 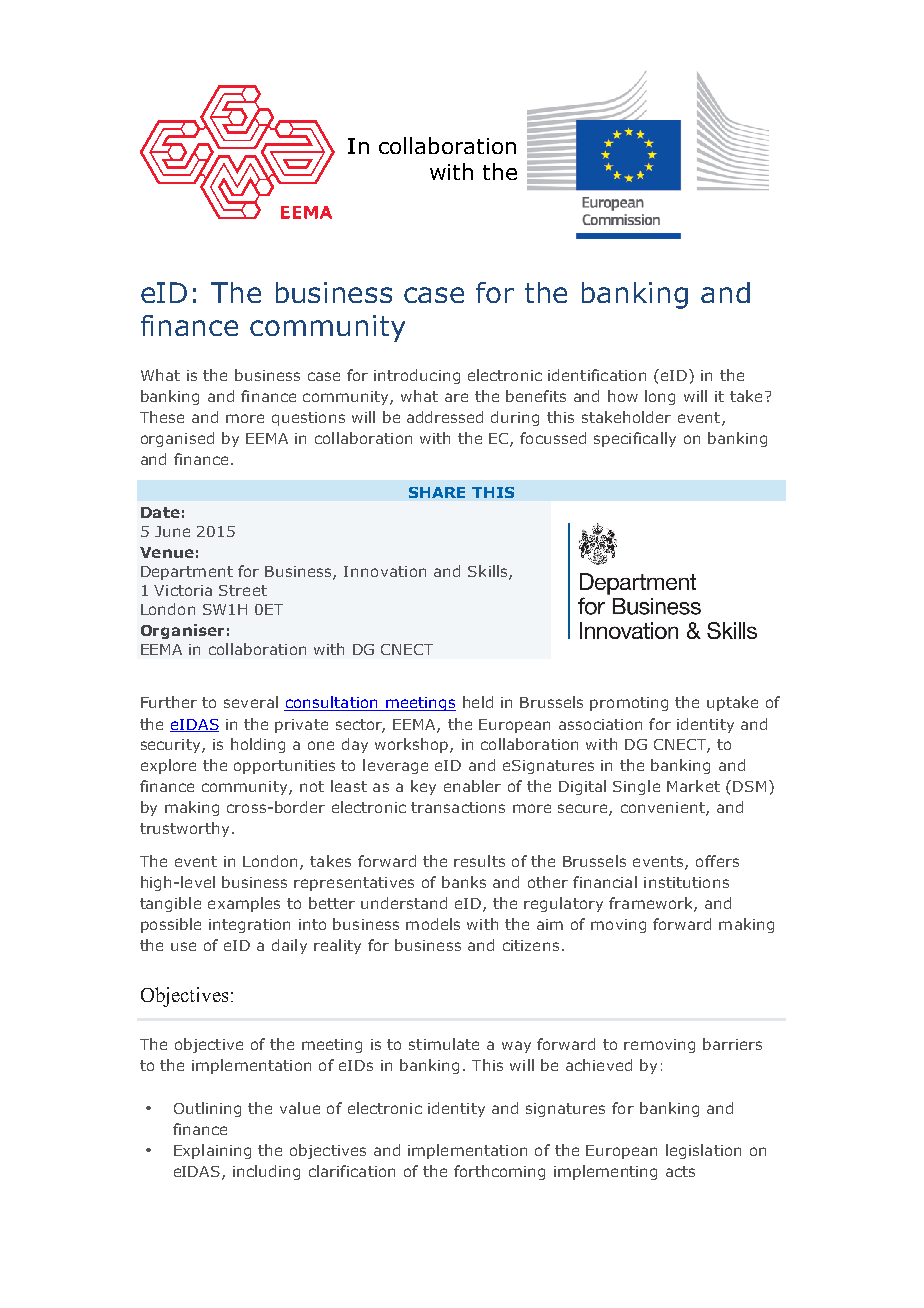 What do you see at coordinates (660, 397) in the page?
I see `long` at bounding box center [660, 397].
